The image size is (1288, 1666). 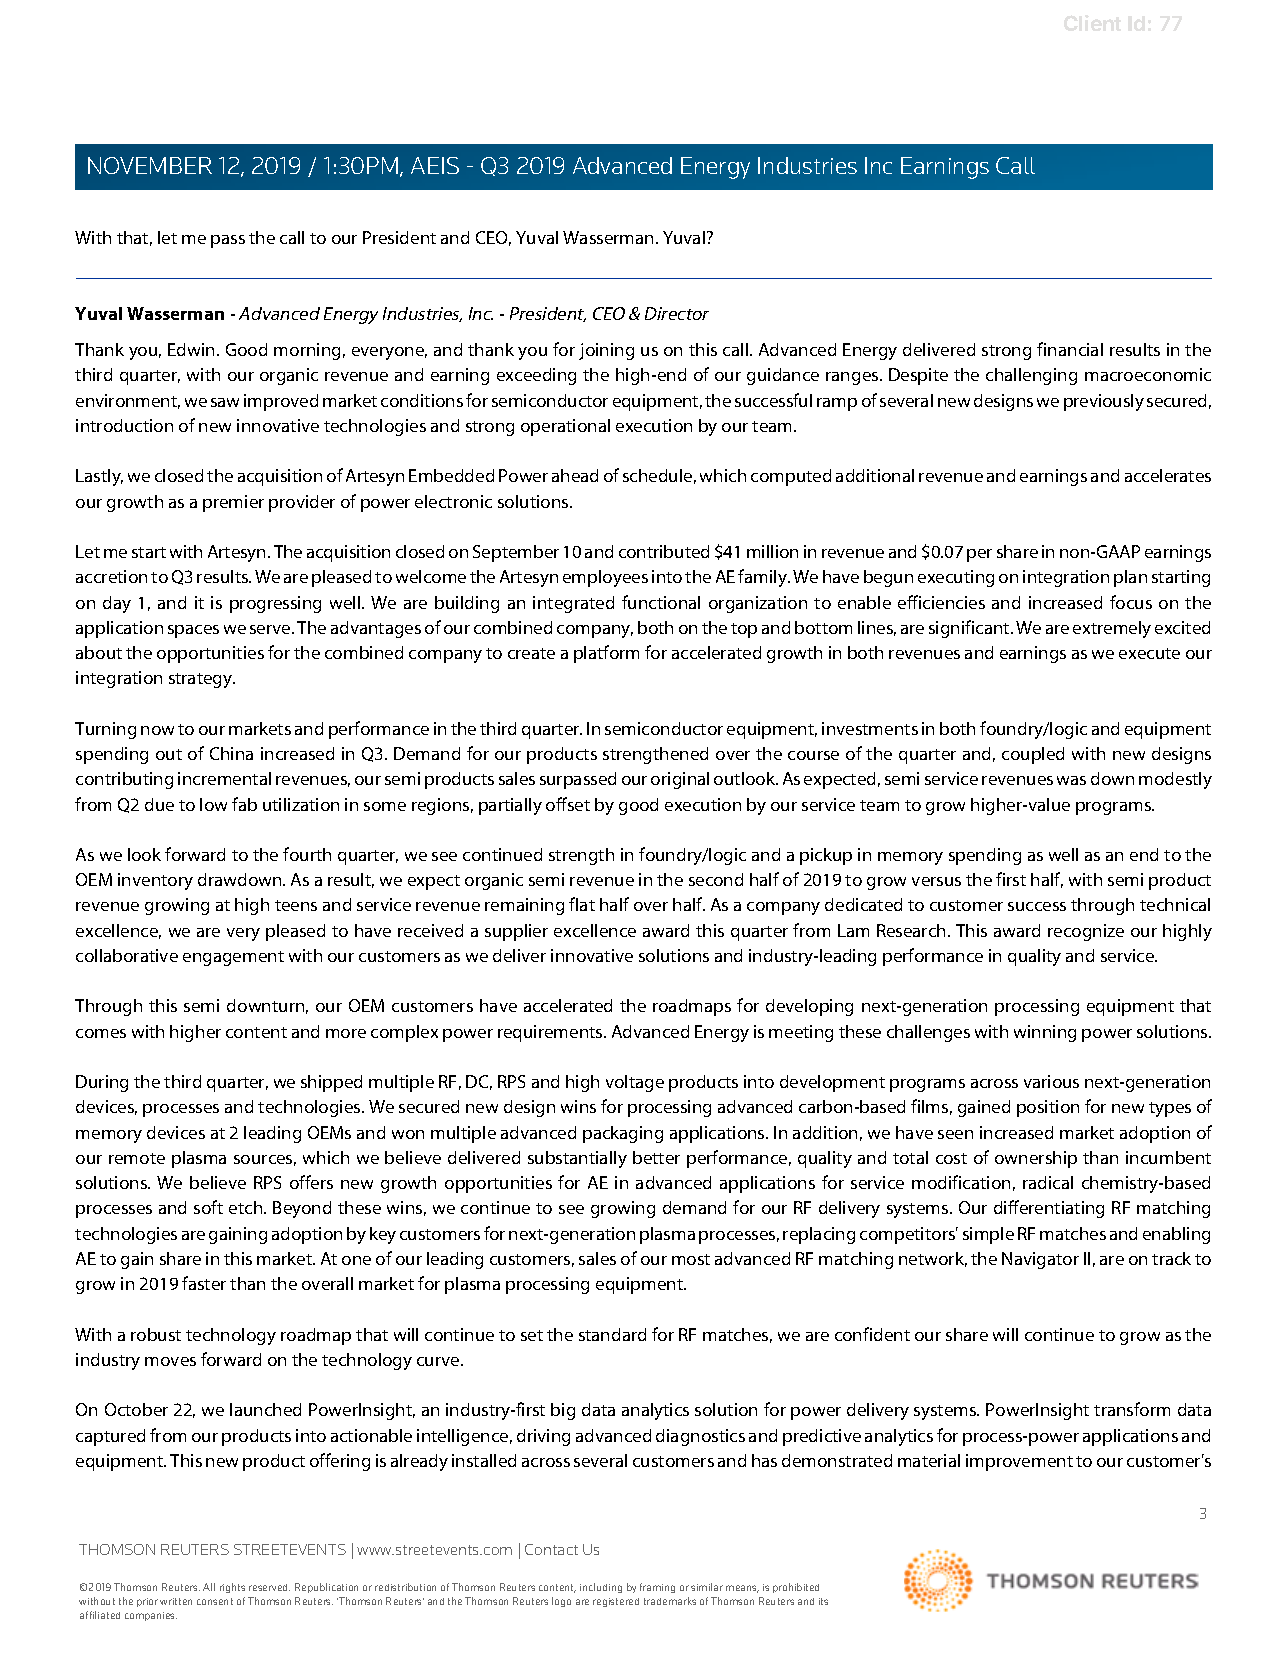 What do you see at coordinates (606, 351) in the document?
I see `joining` at bounding box center [606, 351].
